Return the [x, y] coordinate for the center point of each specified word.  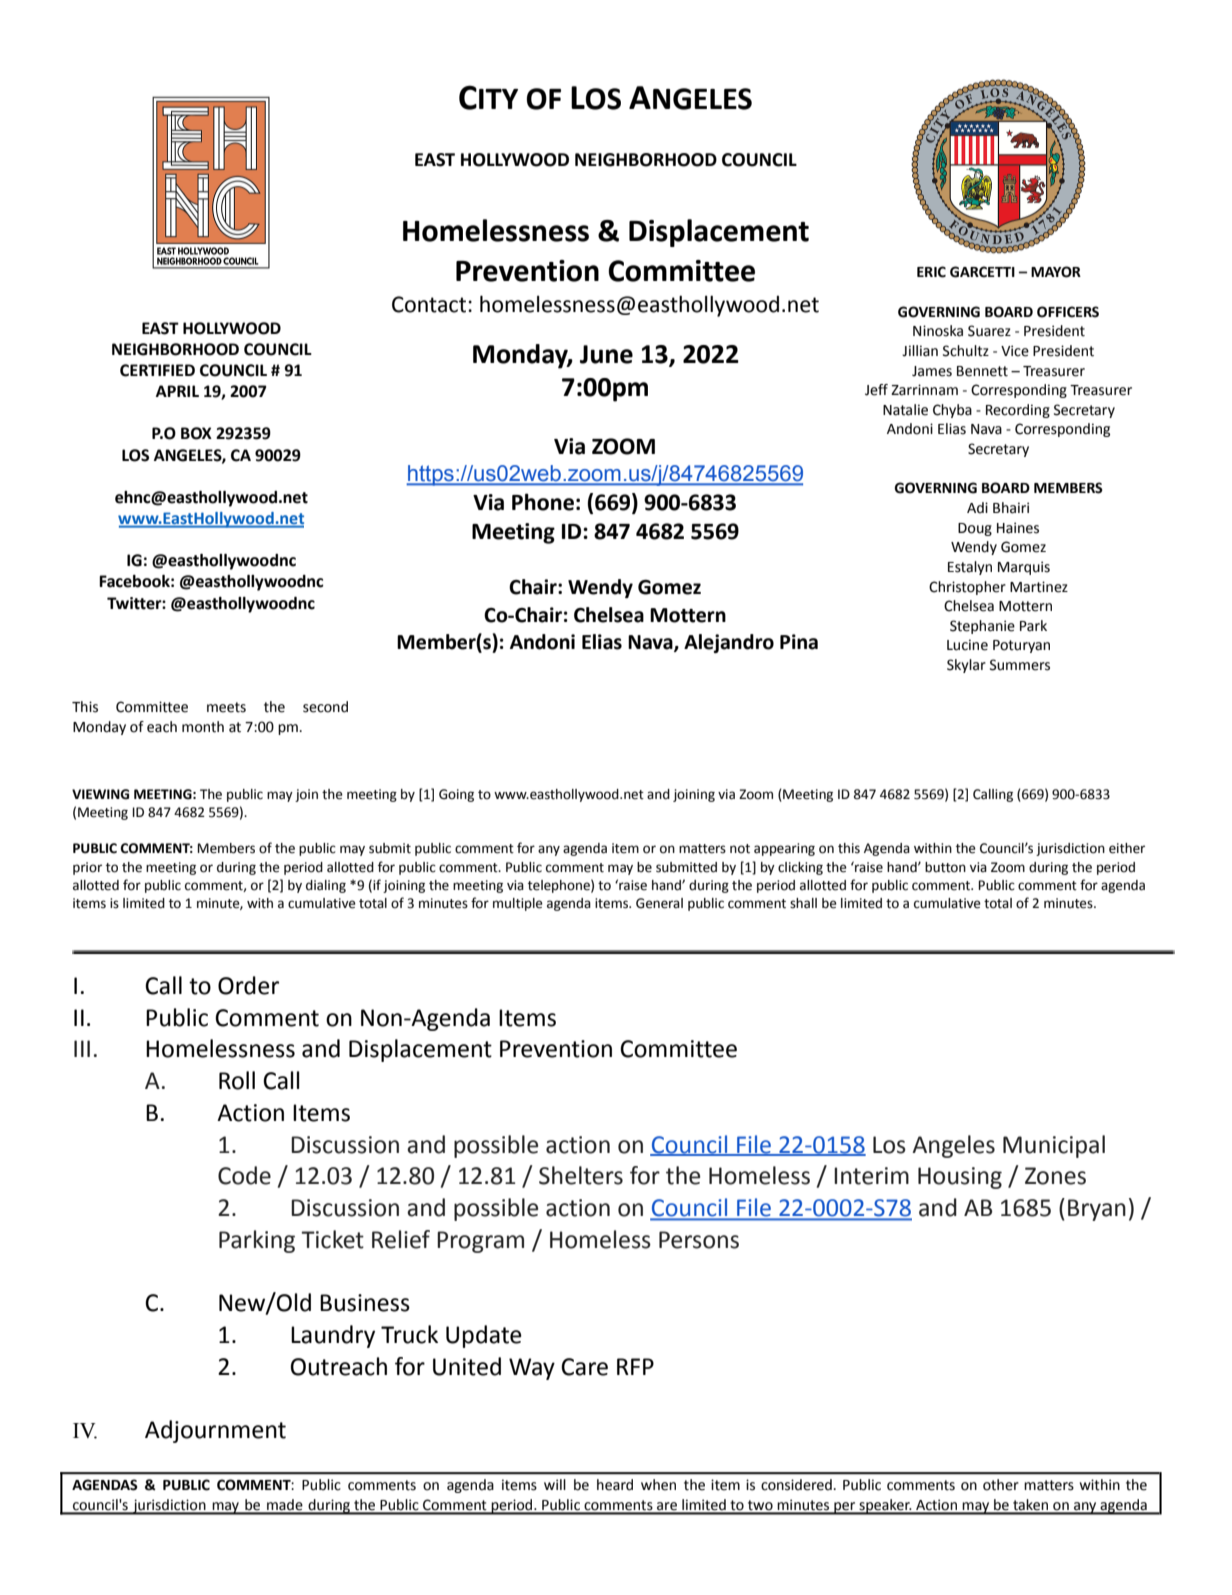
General [659, 903]
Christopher [967, 588]
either [1127, 848]
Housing [960, 1178]
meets [226, 707]
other [1001, 1485]
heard [615, 1485]
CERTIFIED [157, 370]
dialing [326, 886]
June [606, 354]
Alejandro [729, 643]
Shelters [581, 1175]
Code [244, 1175]
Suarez [989, 331]
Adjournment [215, 1431]
